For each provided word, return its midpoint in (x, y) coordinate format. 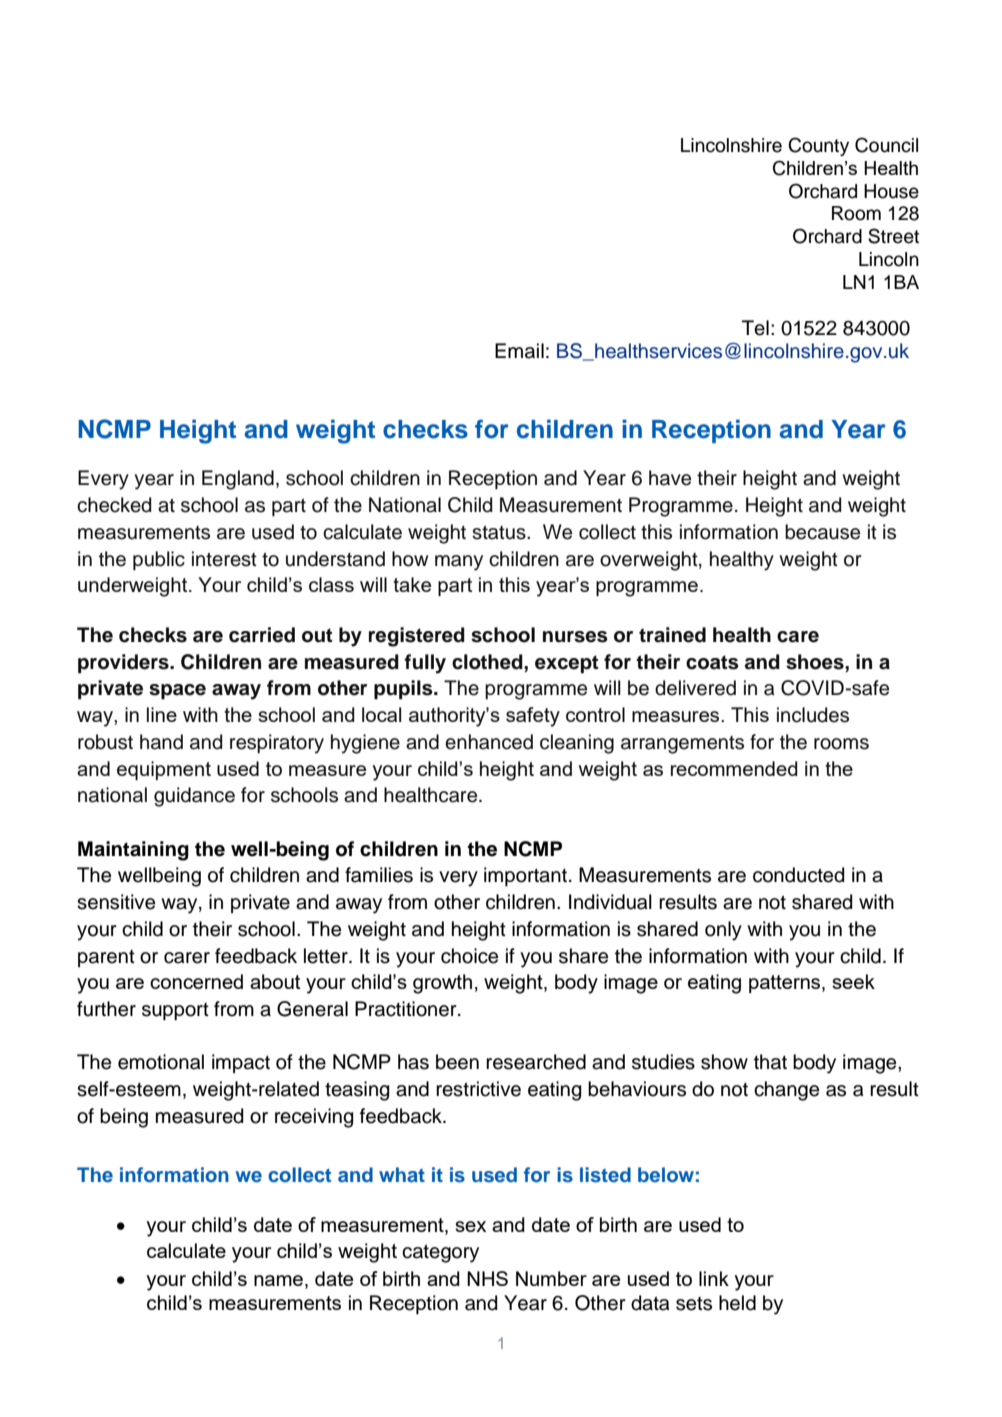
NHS (487, 1278)
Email (519, 351)
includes (813, 715)
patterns (786, 984)
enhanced (489, 742)
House (891, 191)
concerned (196, 981)
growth (442, 984)
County (818, 146)
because (822, 532)
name (278, 1280)
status (500, 532)
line (162, 714)
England (238, 480)
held (737, 1303)
